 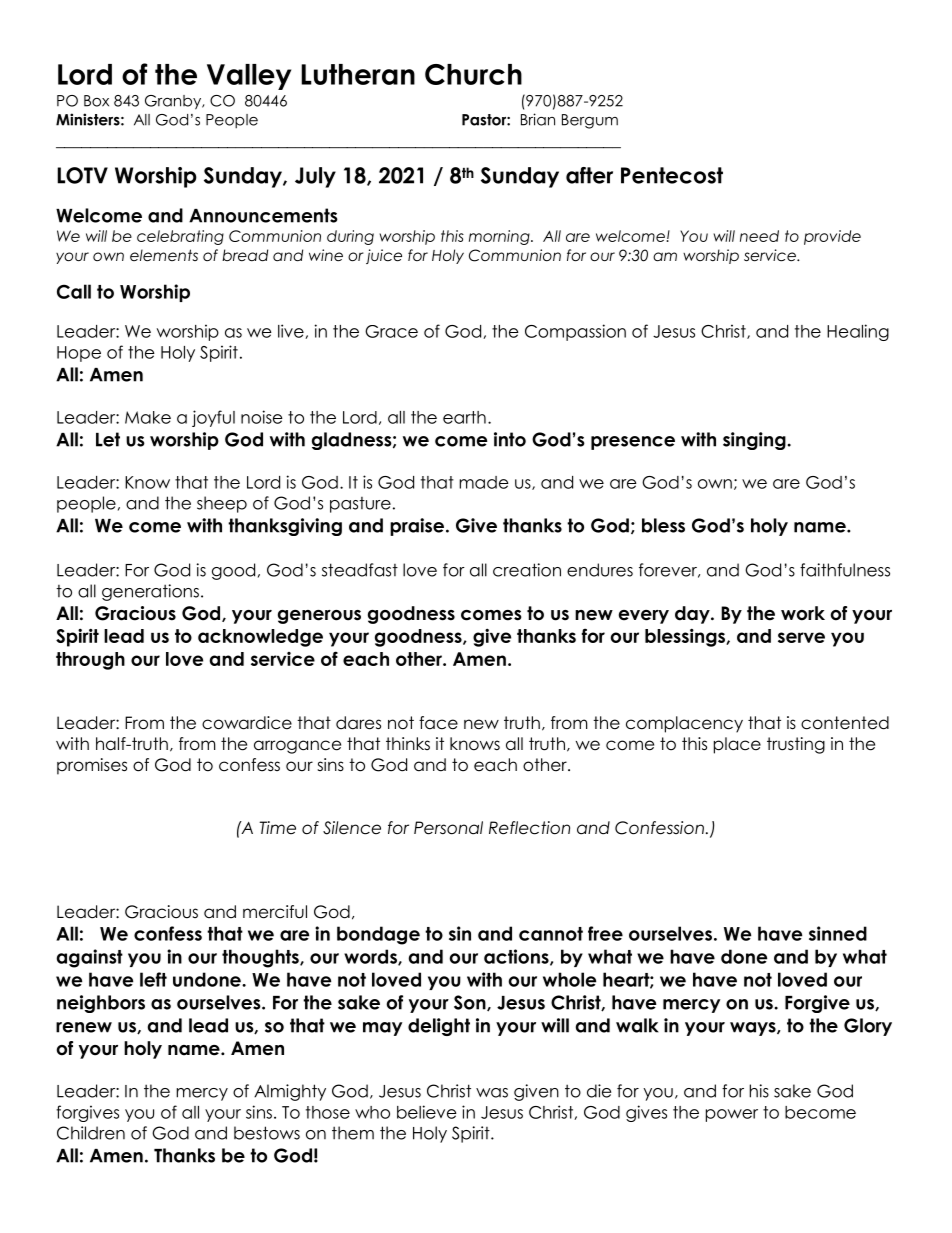 I want to click on Make, so click(x=148, y=417).
